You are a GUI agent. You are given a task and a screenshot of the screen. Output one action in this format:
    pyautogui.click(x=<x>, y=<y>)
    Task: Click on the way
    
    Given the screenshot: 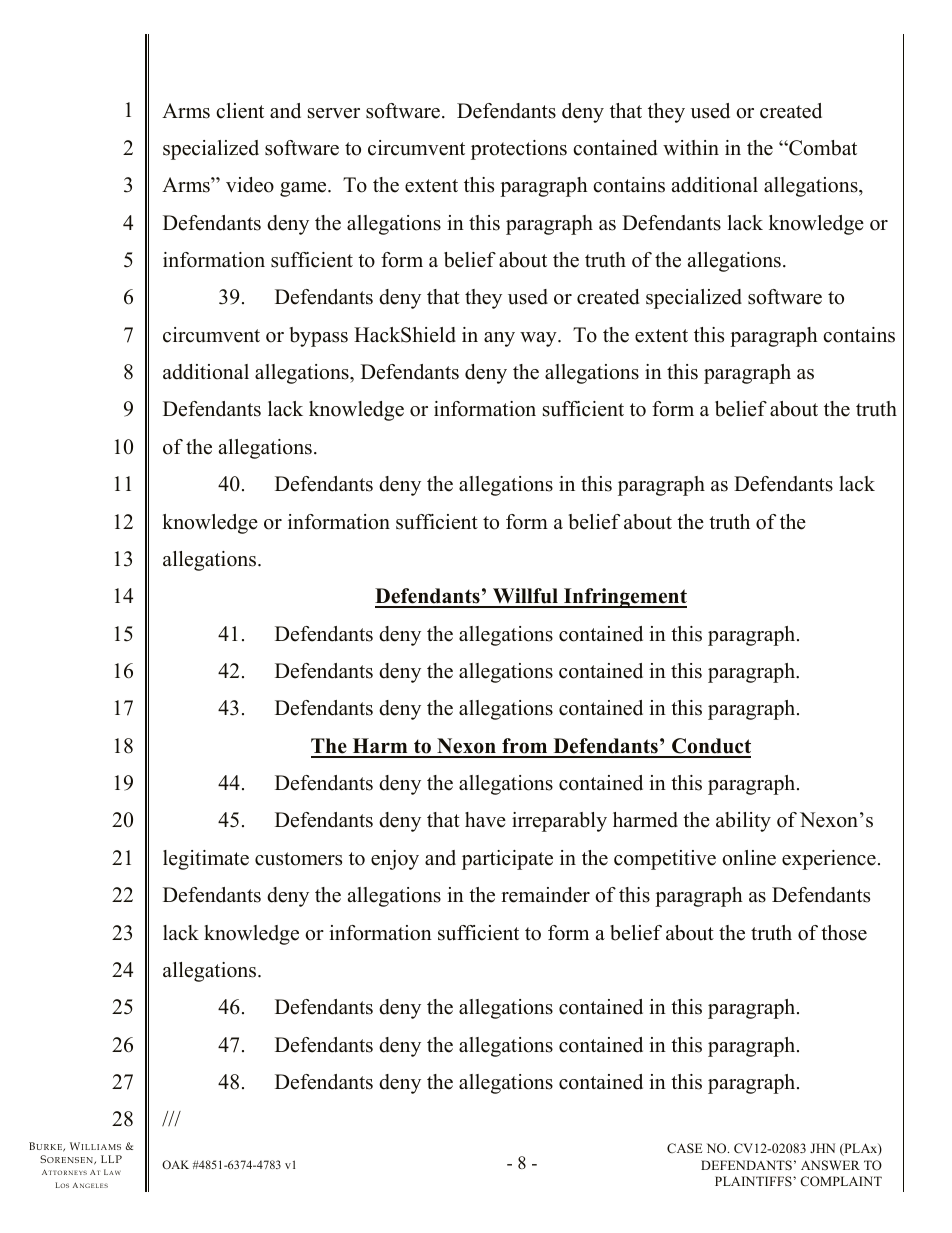 What is the action you would take?
    pyautogui.click(x=539, y=339)
